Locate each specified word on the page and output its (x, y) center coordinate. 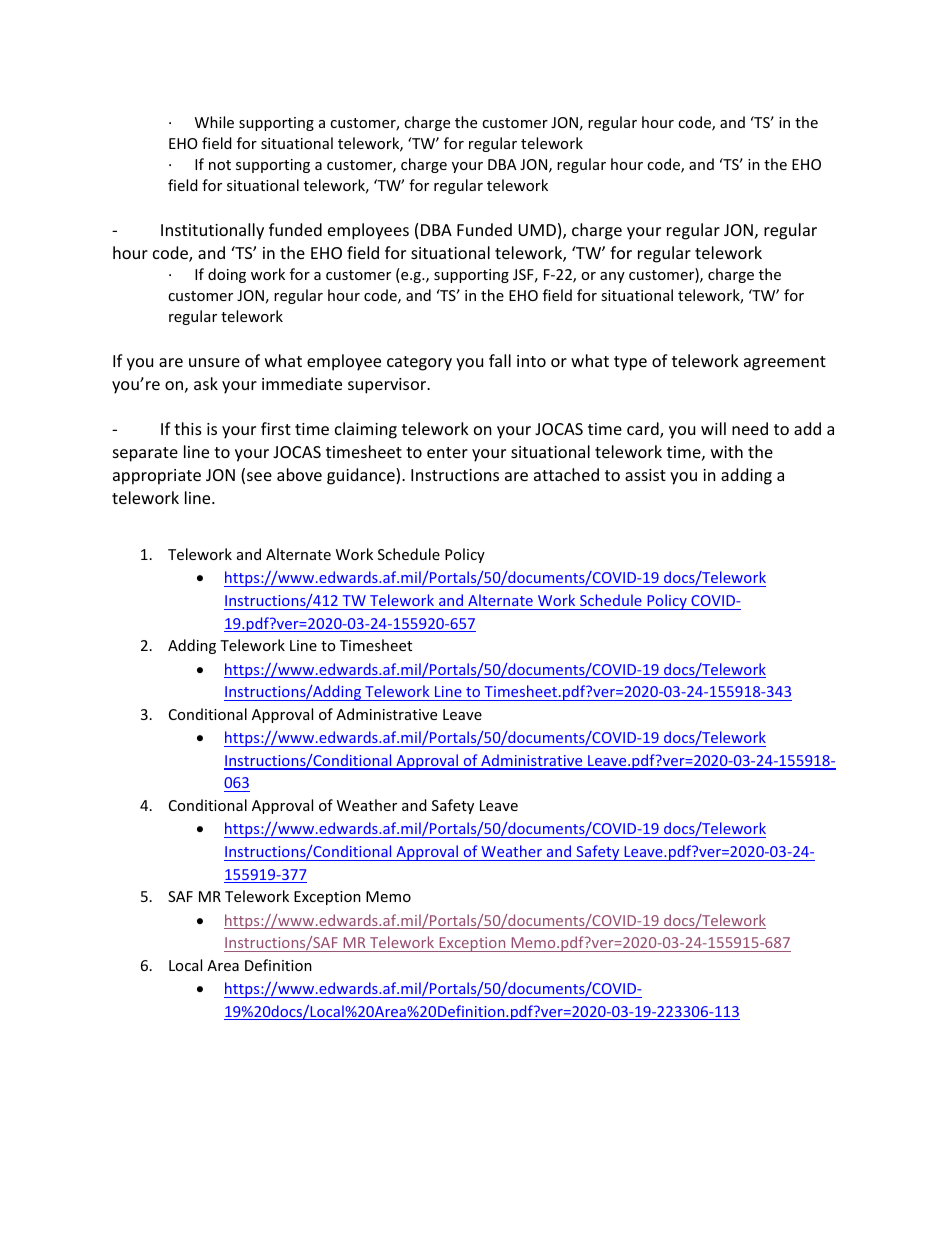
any (612, 277)
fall (500, 360)
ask (206, 383)
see (259, 476)
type (630, 363)
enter (447, 452)
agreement (785, 363)
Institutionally (212, 231)
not (220, 165)
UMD (537, 230)
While (214, 122)
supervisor (388, 386)
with (727, 451)
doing (227, 275)
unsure (214, 362)
